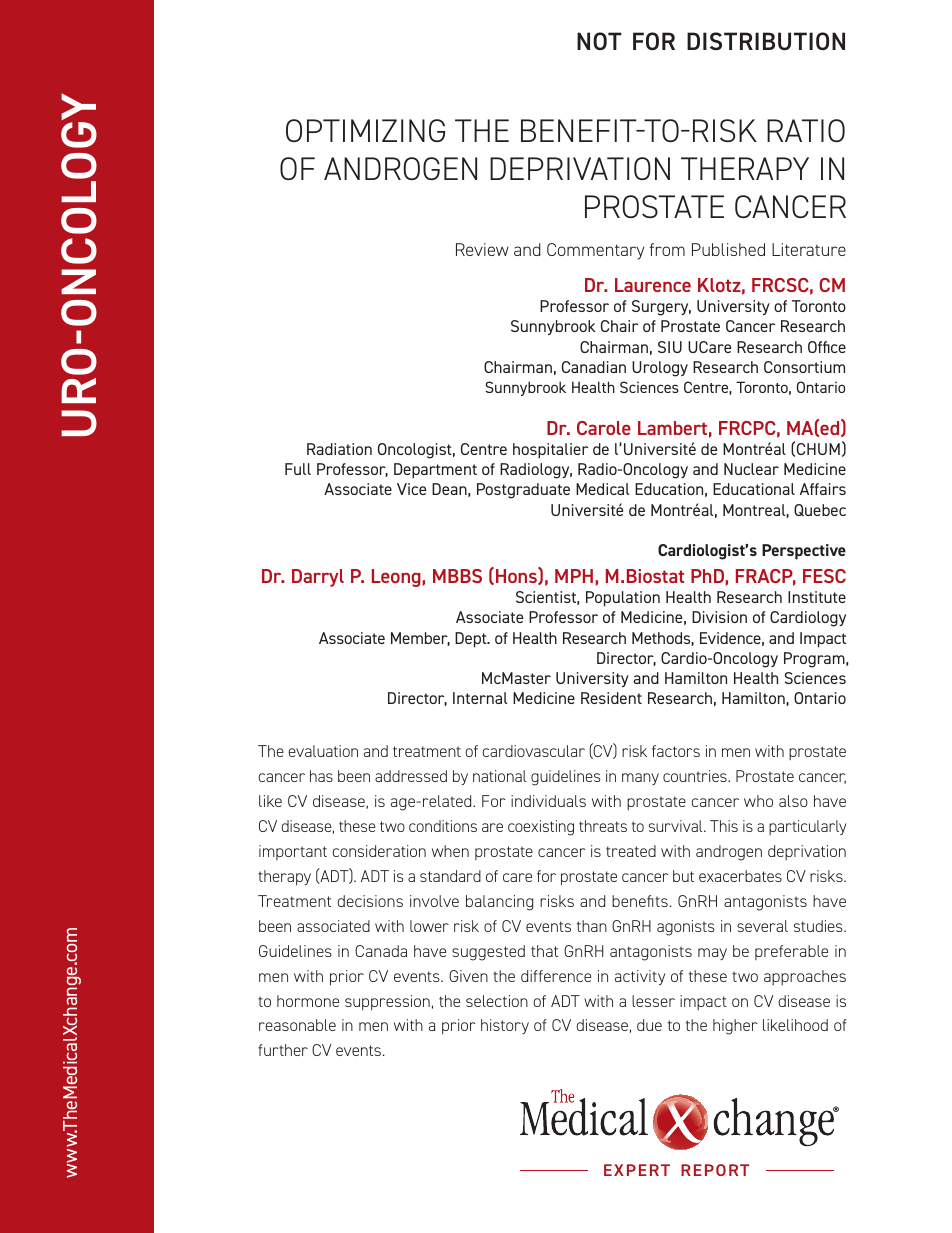  I want to click on history, so click(505, 1026).
